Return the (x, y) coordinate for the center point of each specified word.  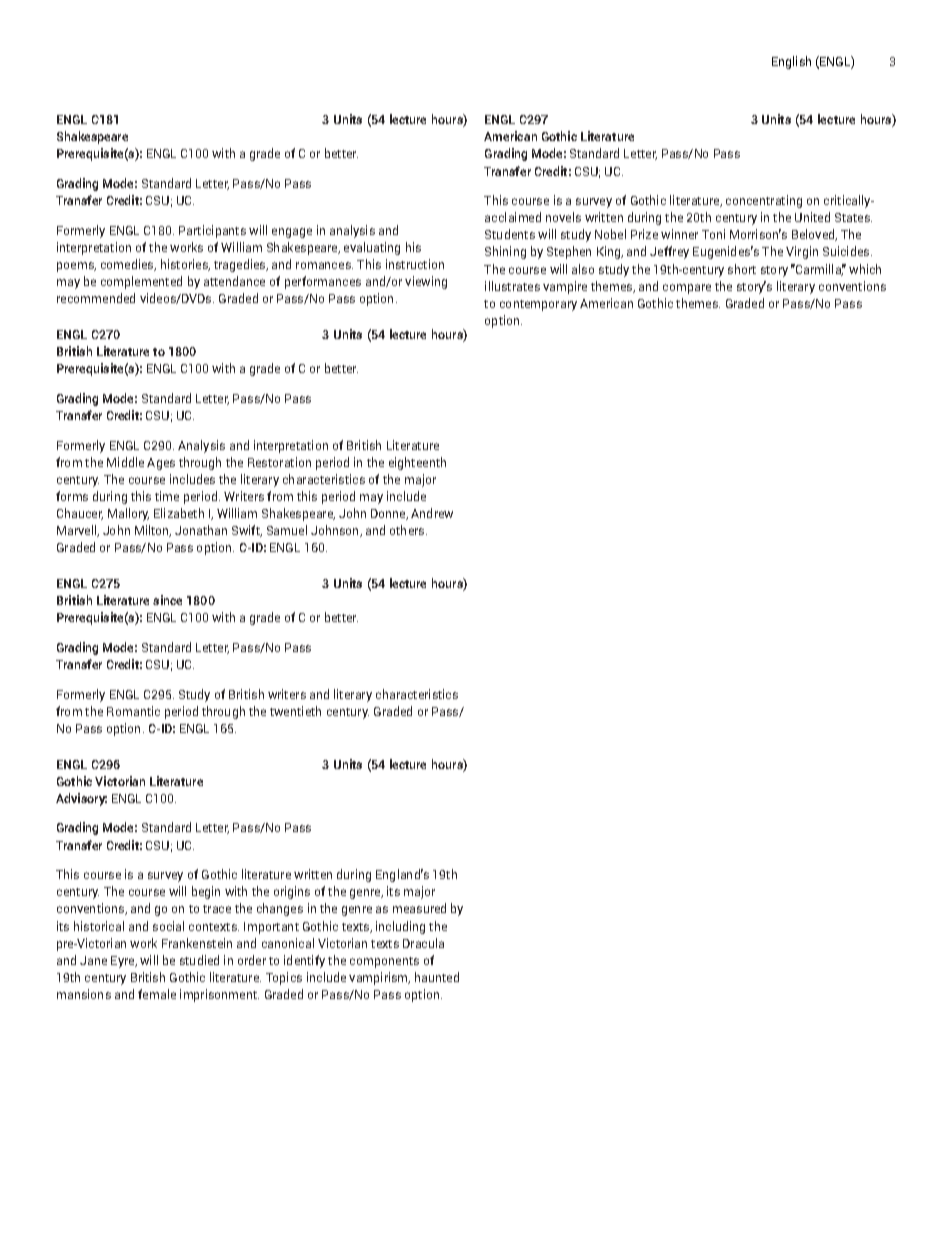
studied (199, 960)
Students (510, 234)
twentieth (295, 711)
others (408, 530)
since (167, 600)
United (812, 217)
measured (419, 908)
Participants (212, 231)
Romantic (133, 711)
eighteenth (417, 463)
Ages (161, 464)
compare (687, 289)
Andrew (432, 513)
